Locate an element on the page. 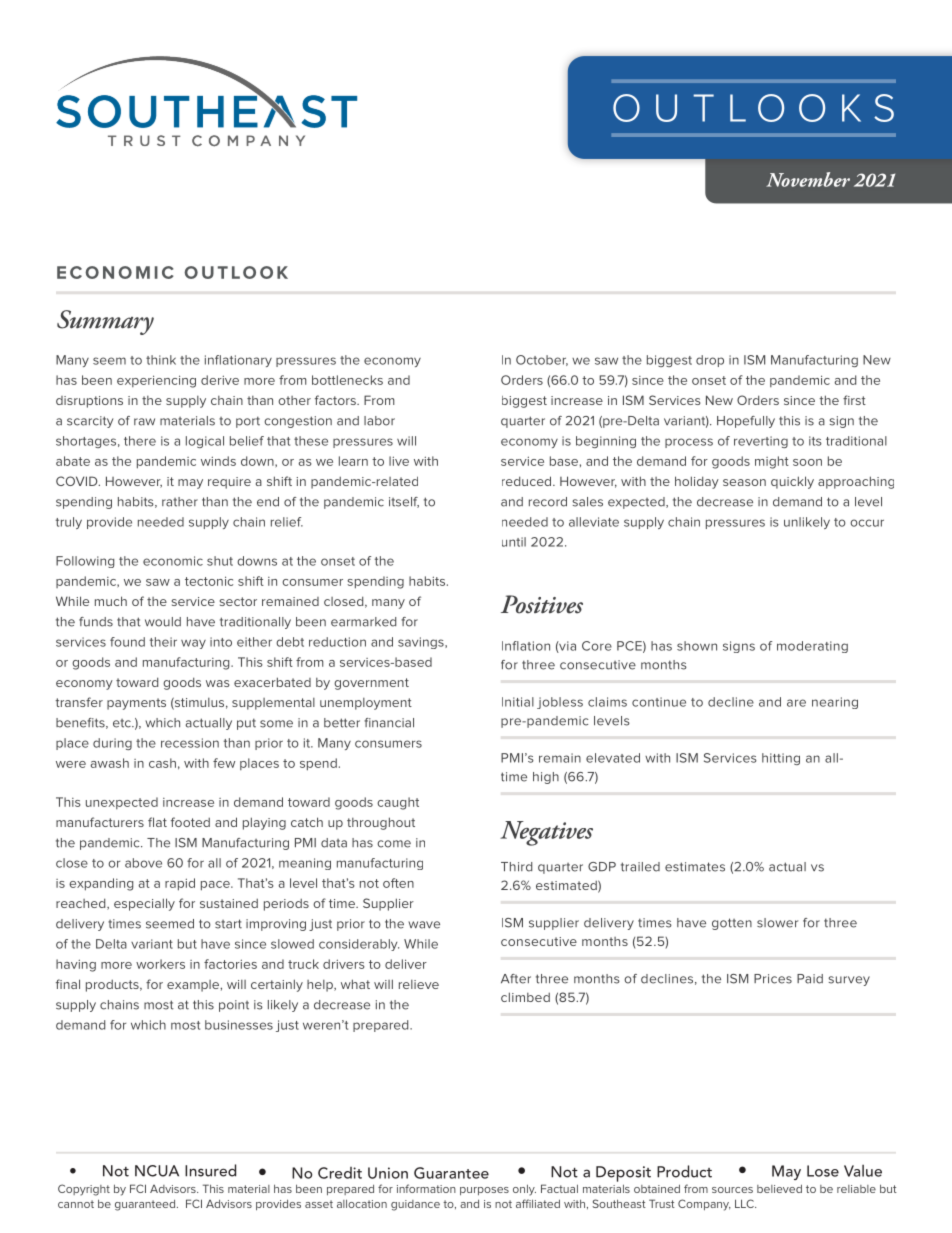  might is located at coordinates (772, 462).
